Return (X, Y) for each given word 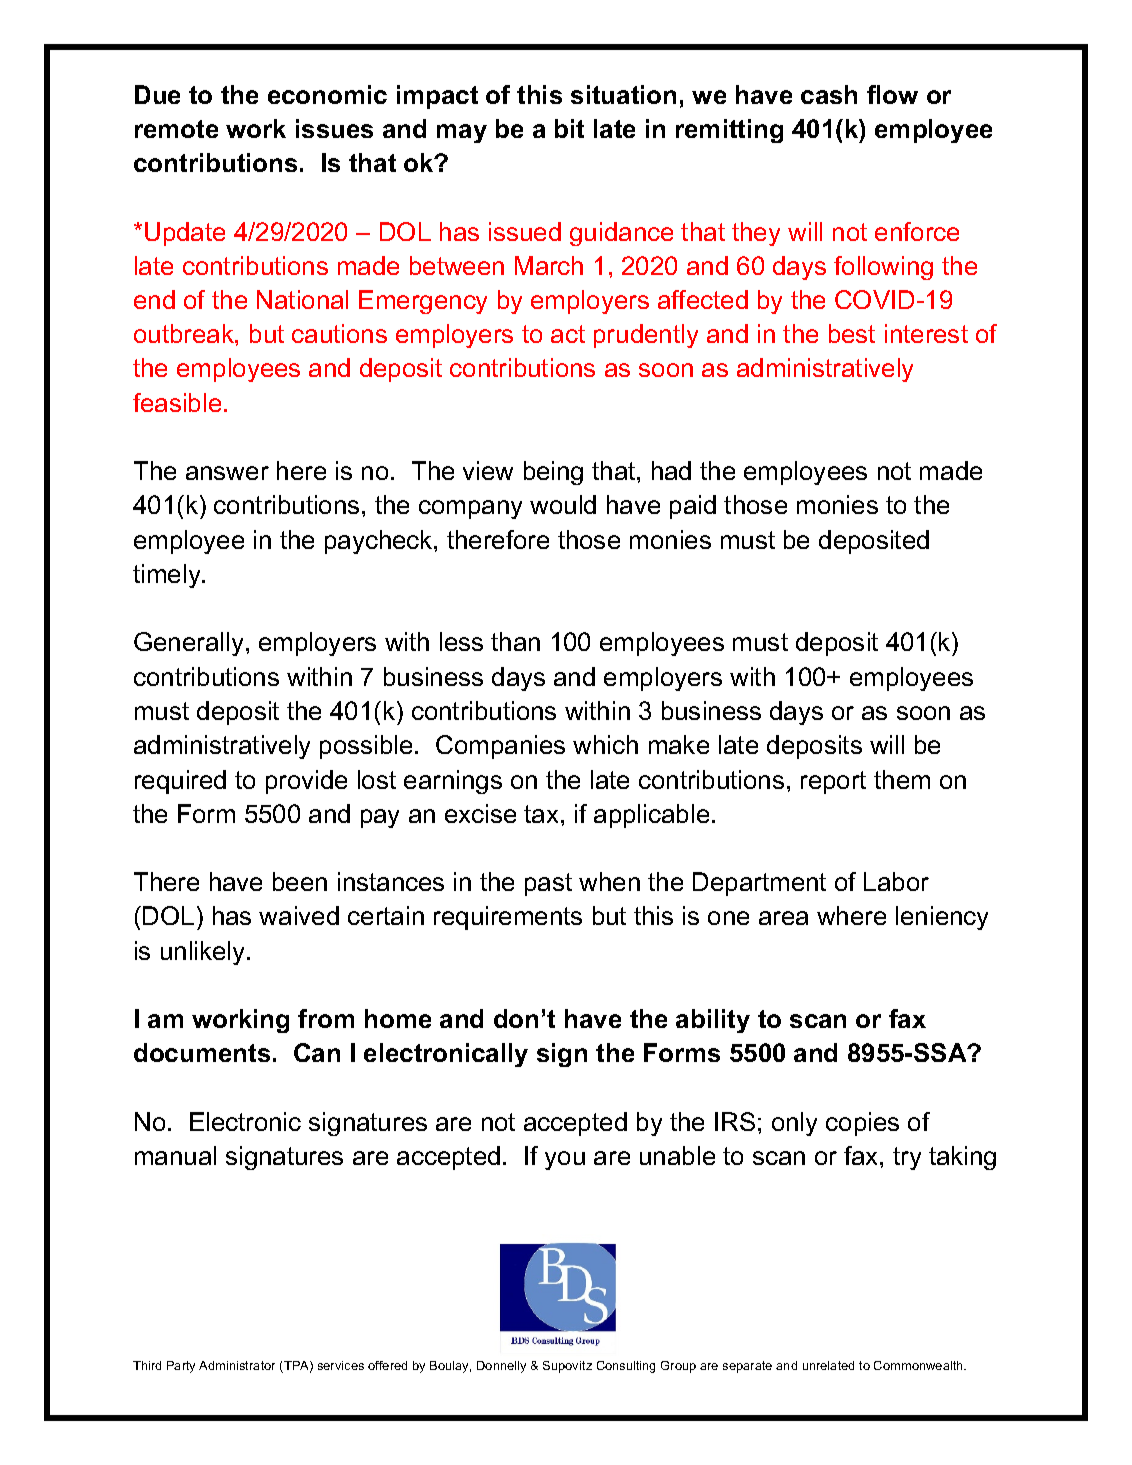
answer (227, 473)
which (605, 744)
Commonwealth (919, 1365)
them (902, 779)
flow (892, 94)
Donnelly (501, 1367)
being (553, 473)
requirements (508, 918)
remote (176, 129)
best (852, 333)
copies (862, 1124)
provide (306, 782)
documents (202, 1052)
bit (569, 128)
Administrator (237, 1365)
